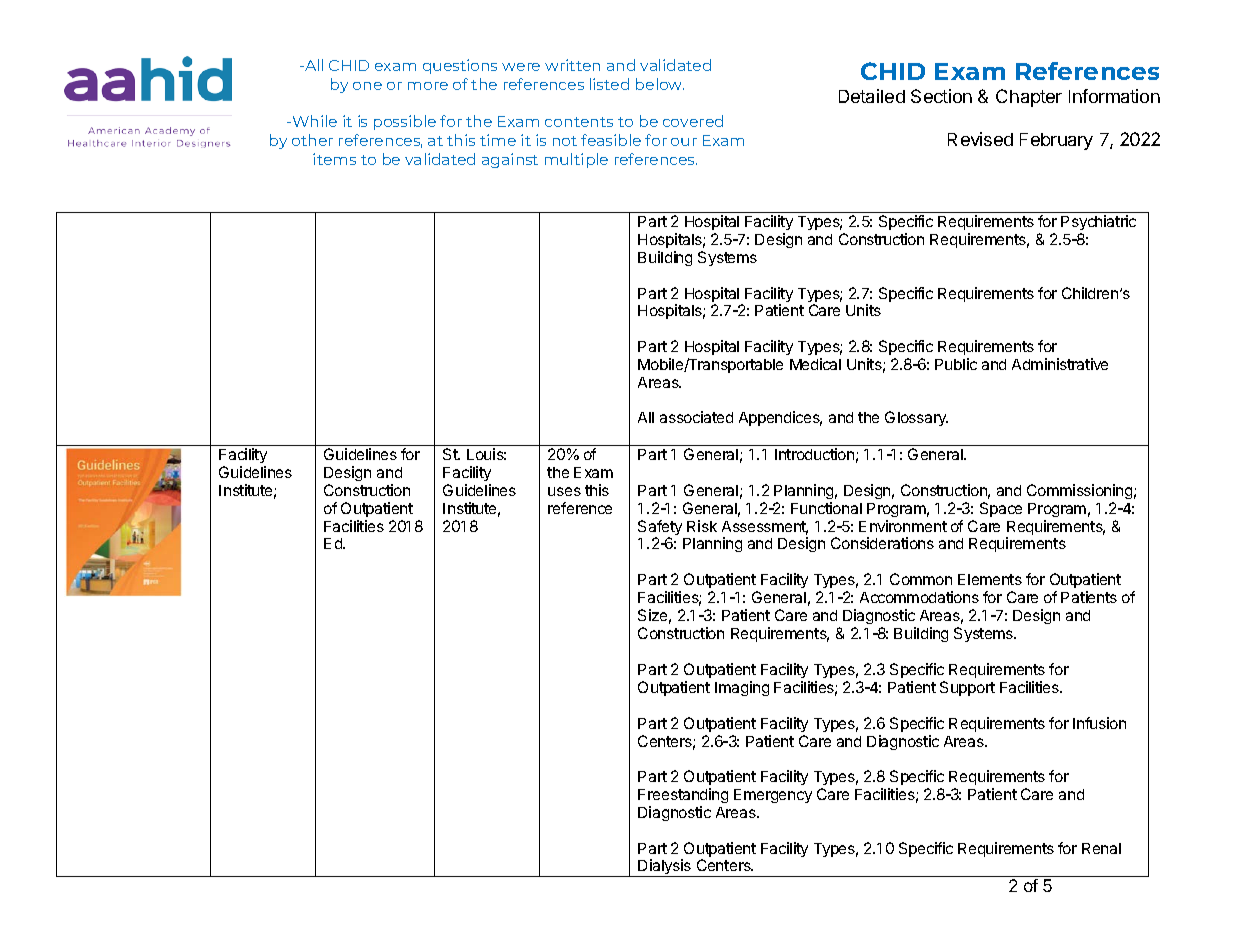  Describe the element at coordinates (564, 491) in the document. I see `uses` at that location.
